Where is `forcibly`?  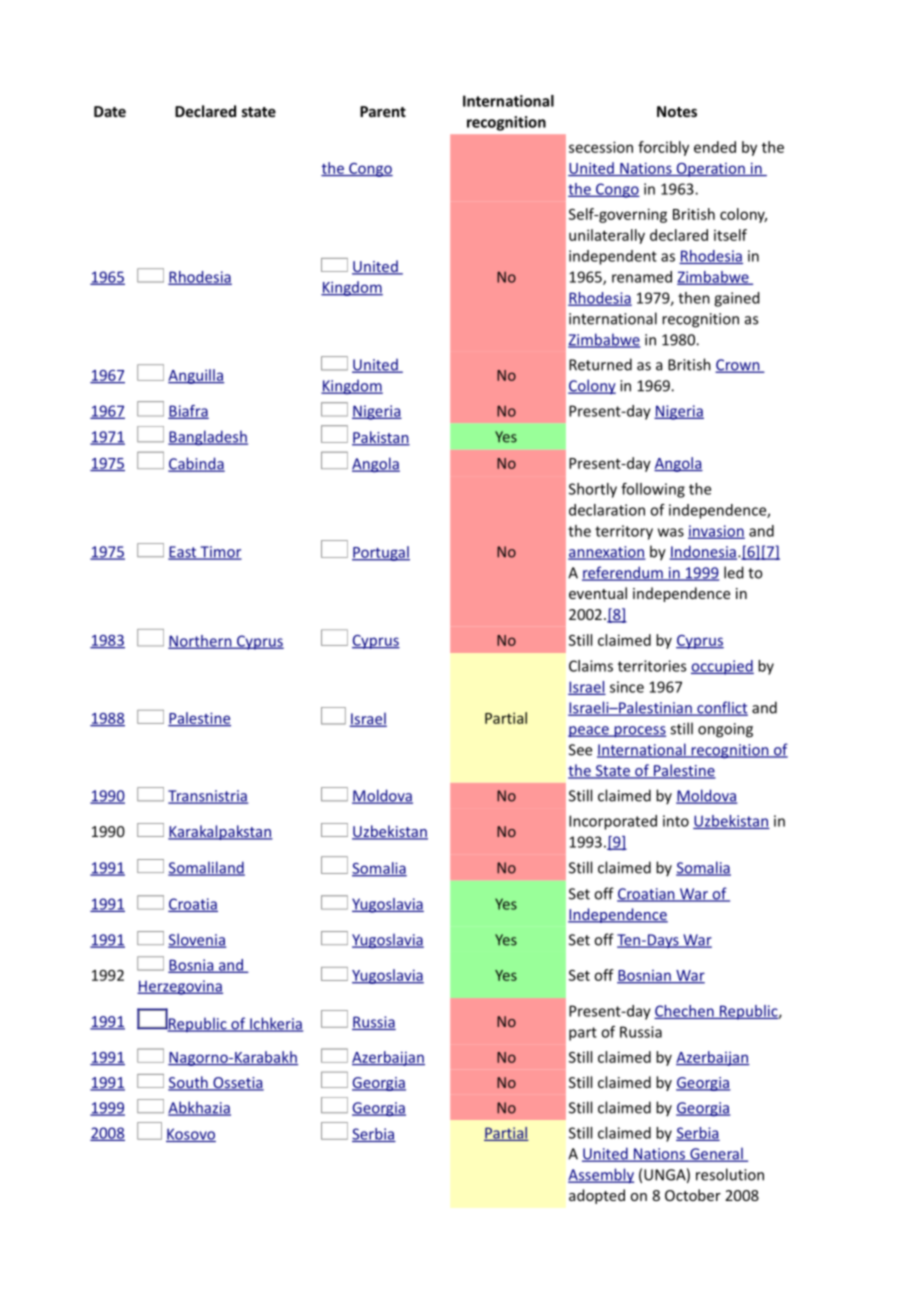 forcibly is located at coordinates (663, 148).
